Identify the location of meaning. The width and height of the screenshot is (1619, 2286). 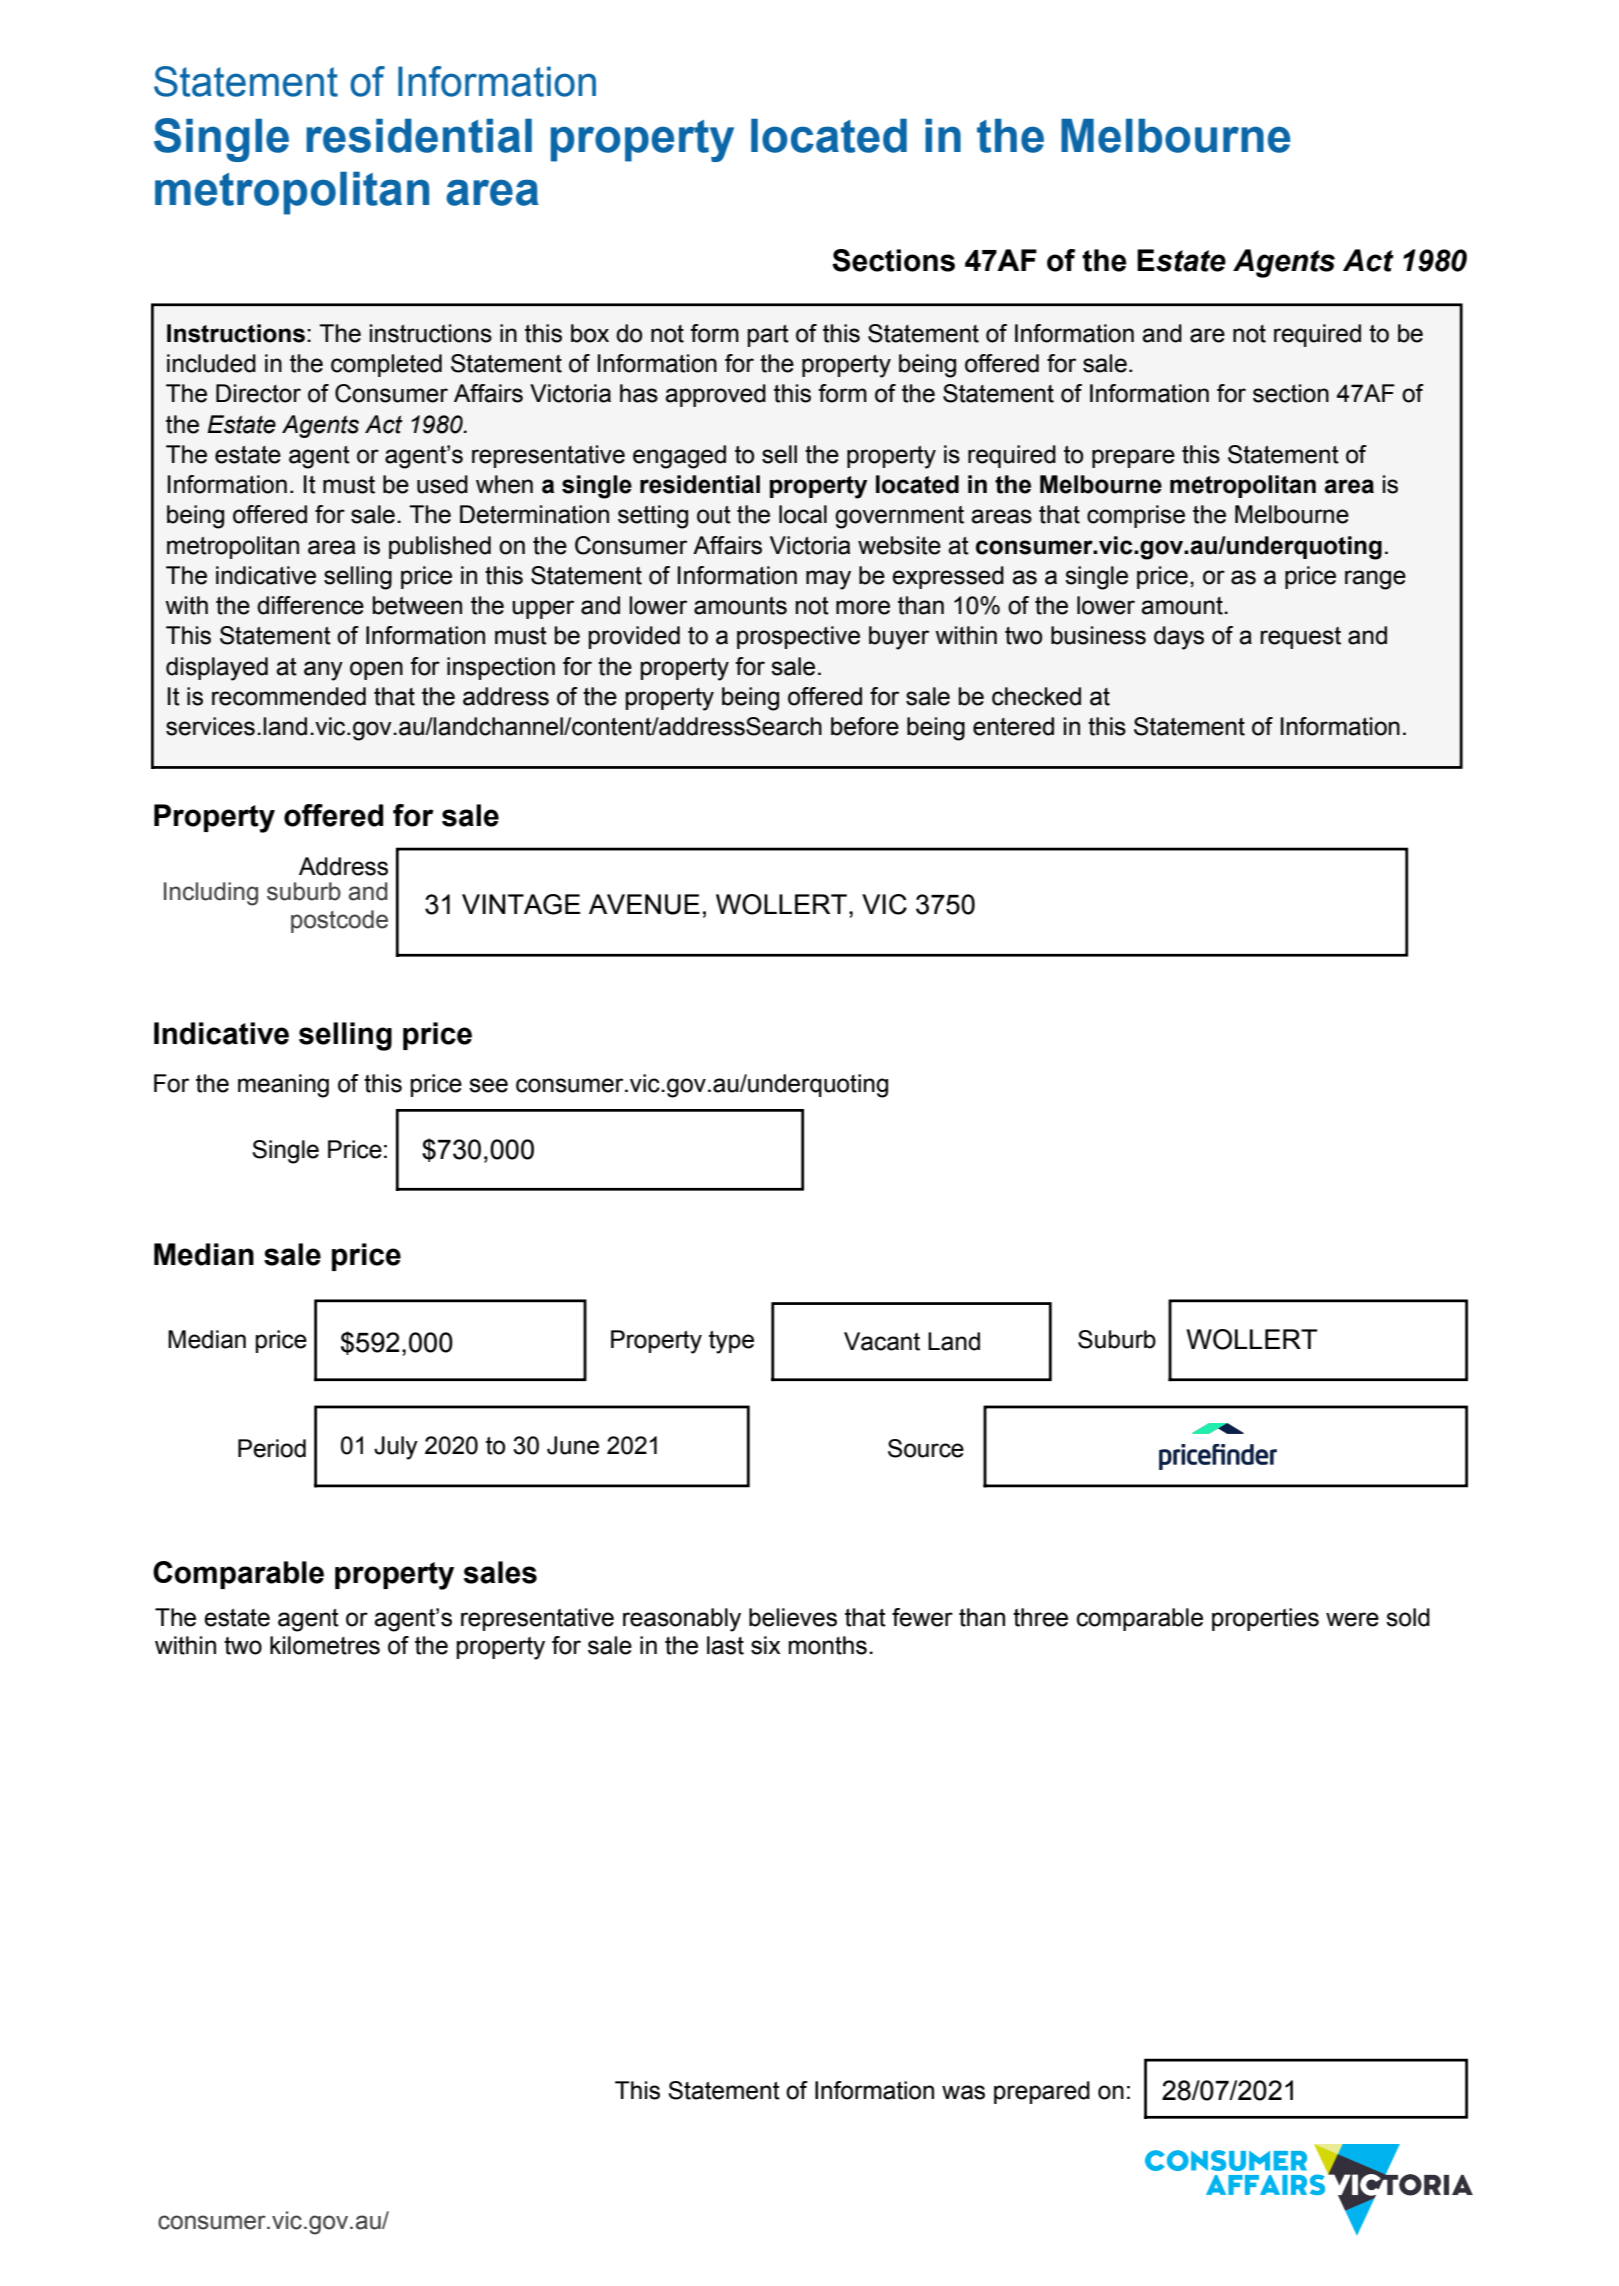
(283, 1086).
